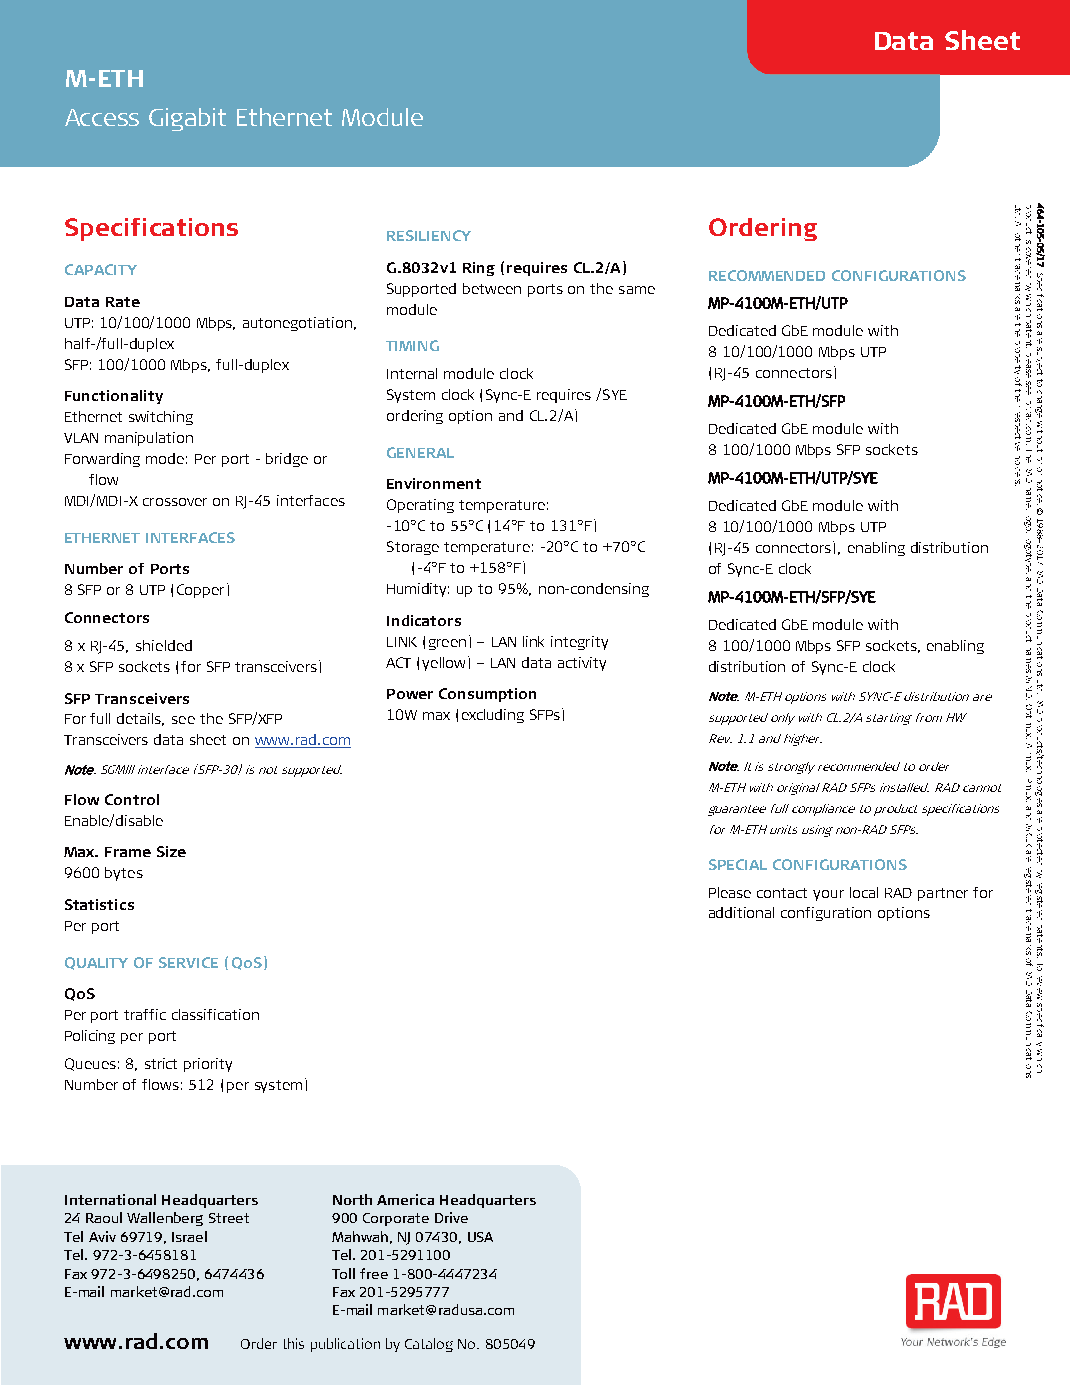 This page has height=1385, width=1070. What do you see at coordinates (187, 119) in the page?
I see `Gigabit` at bounding box center [187, 119].
